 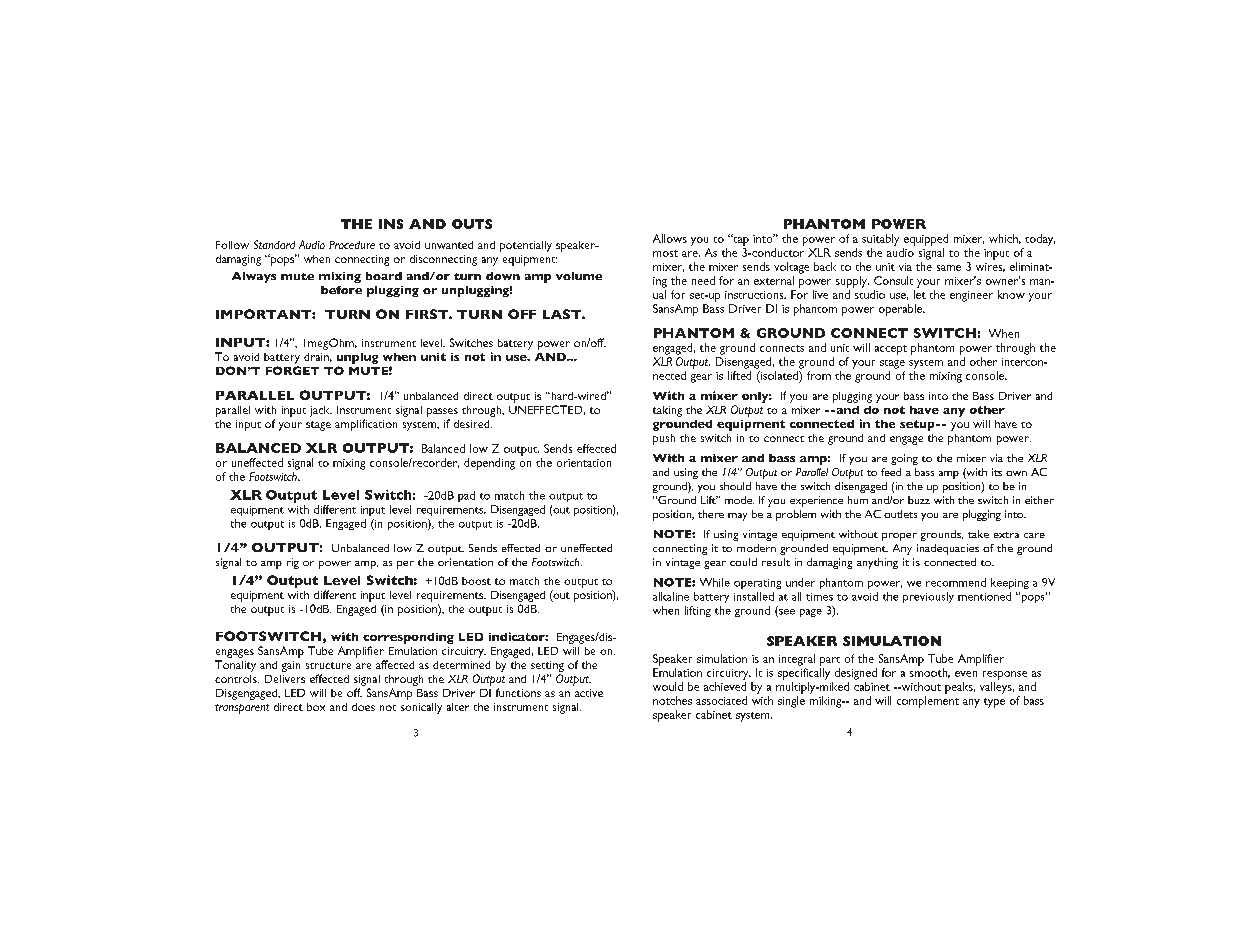 I want to click on alkaline, so click(x=671, y=596).
